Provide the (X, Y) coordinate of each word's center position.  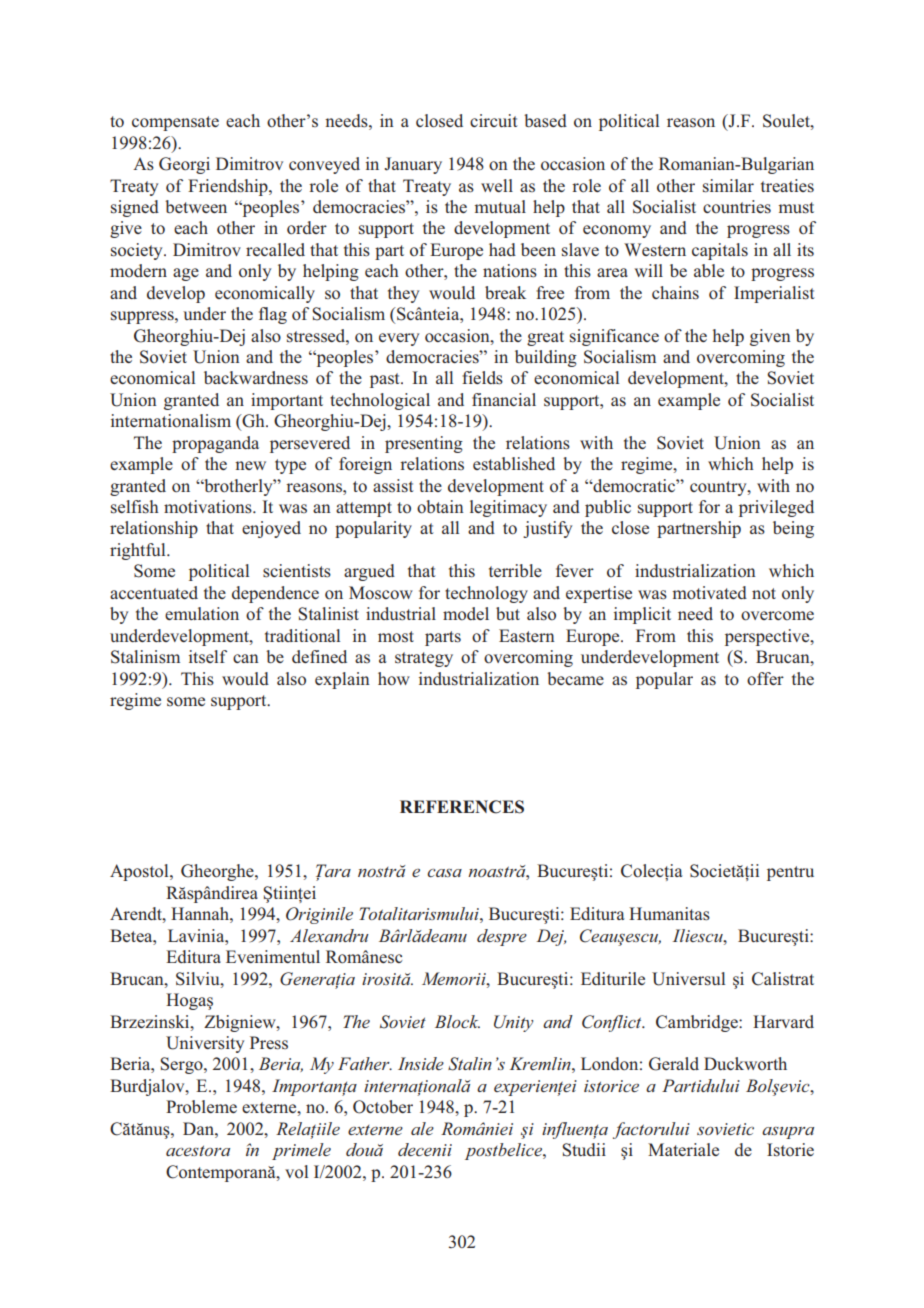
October (383, 1107)
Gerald (674, 1064)
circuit (494, 120)
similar (728, 186)
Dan (199, 1128)
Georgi (184, 165)
